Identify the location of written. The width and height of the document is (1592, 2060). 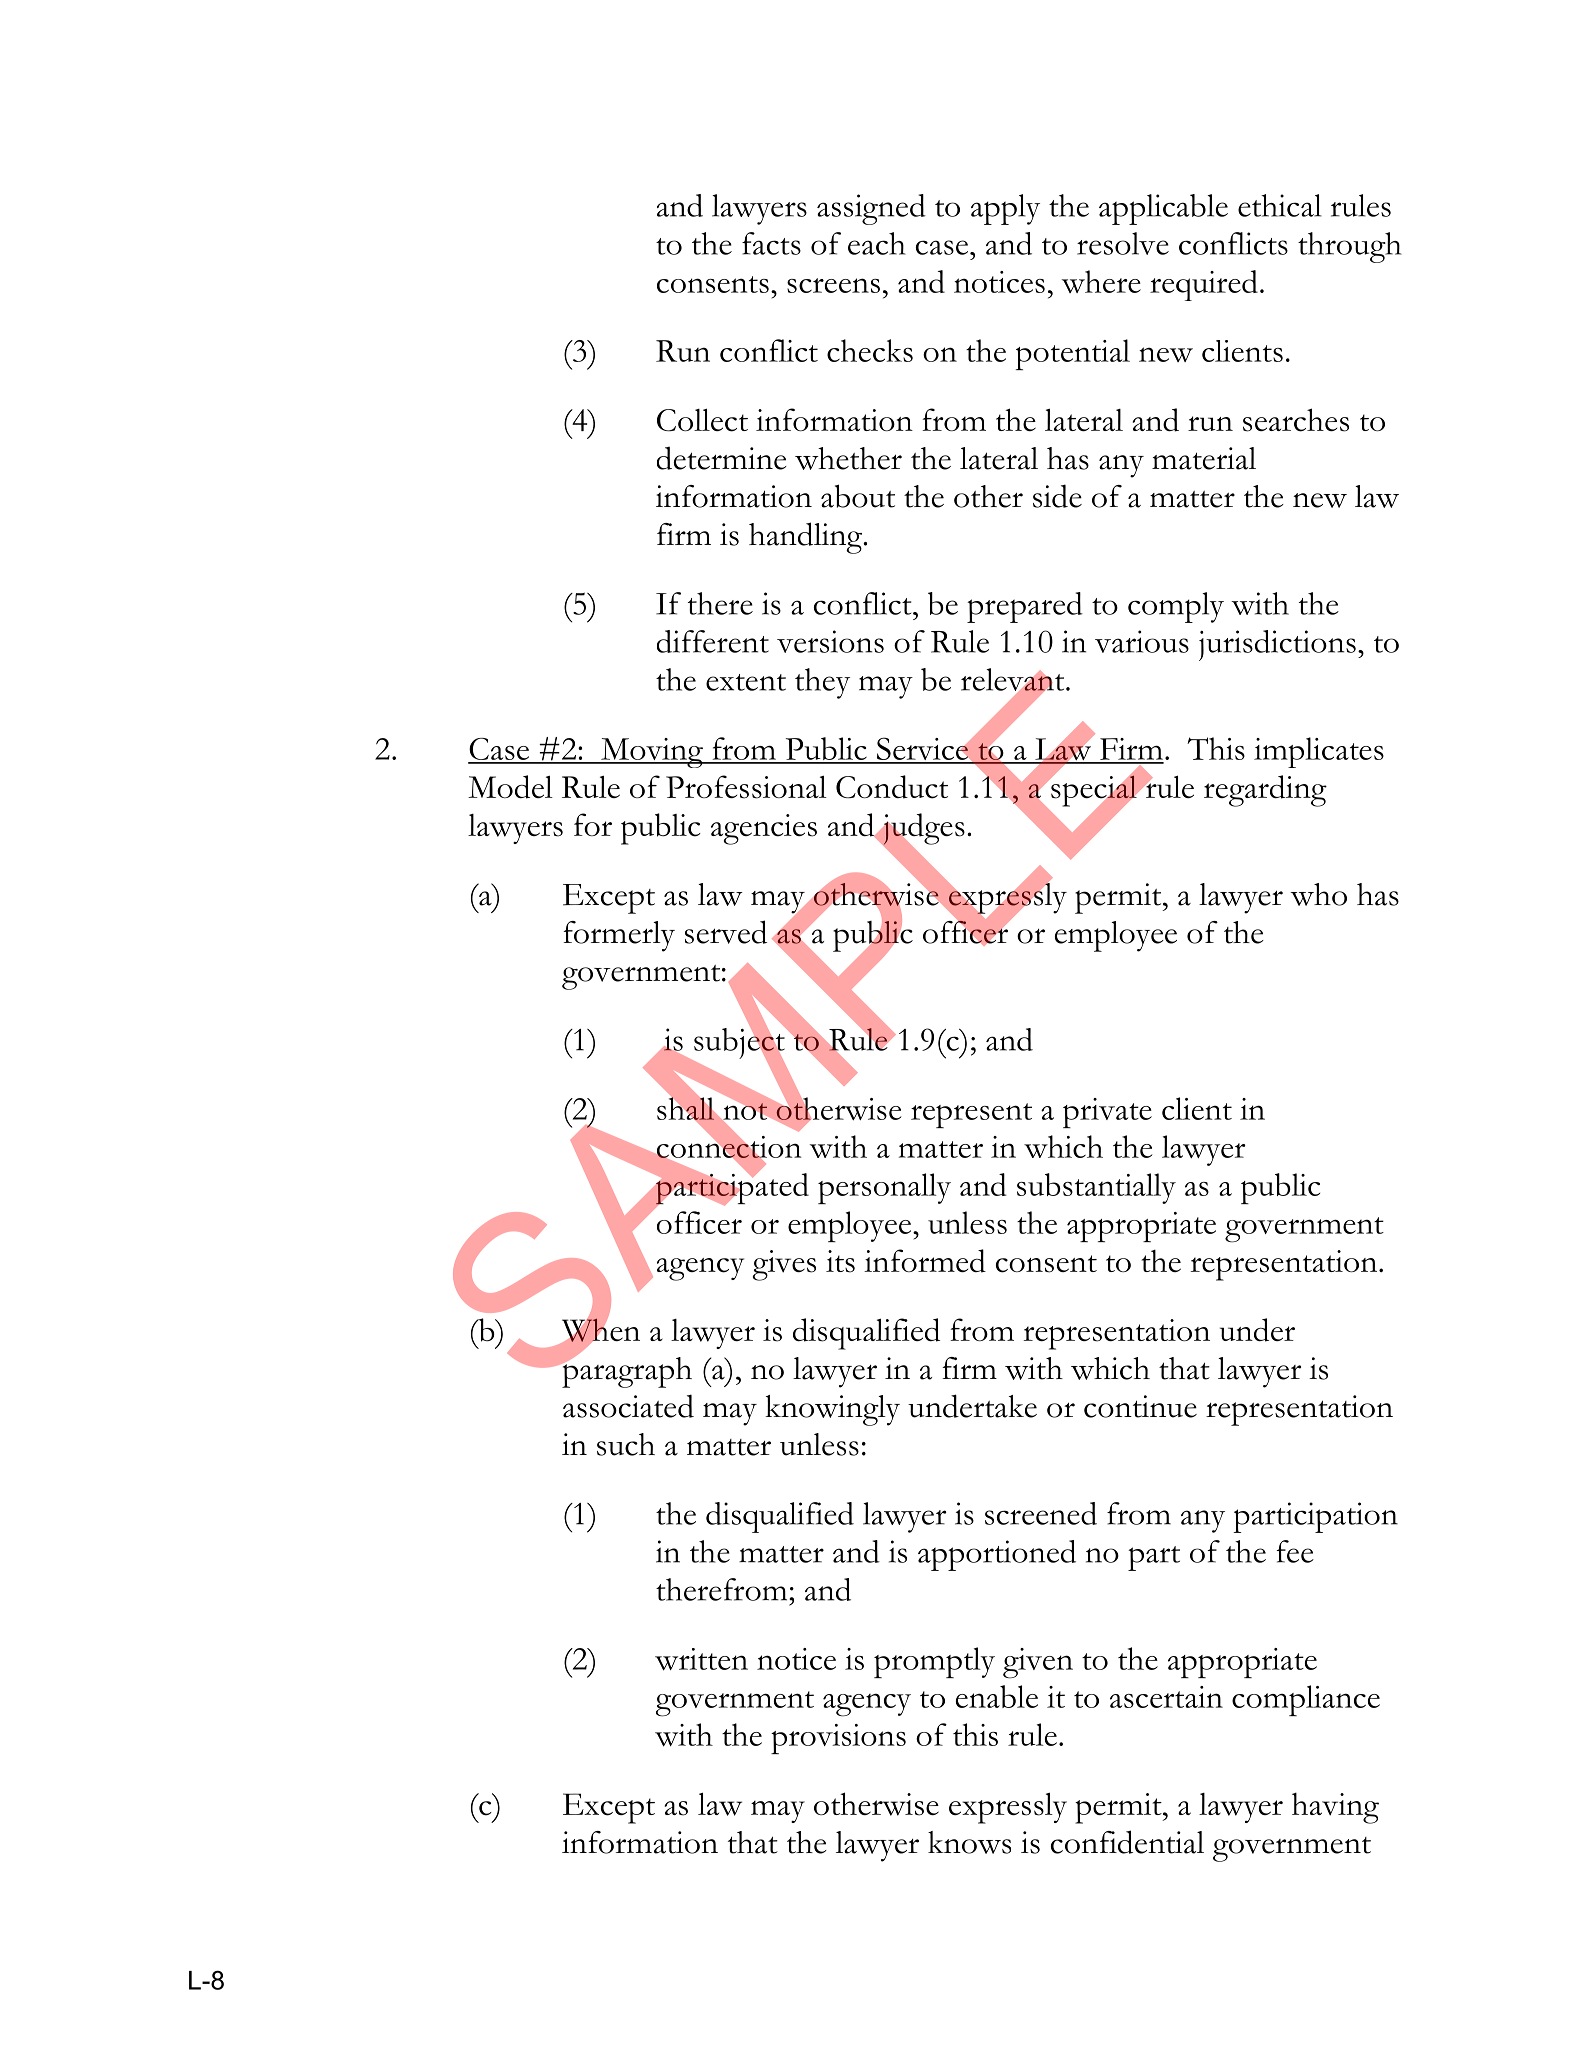
(701, 1659).
